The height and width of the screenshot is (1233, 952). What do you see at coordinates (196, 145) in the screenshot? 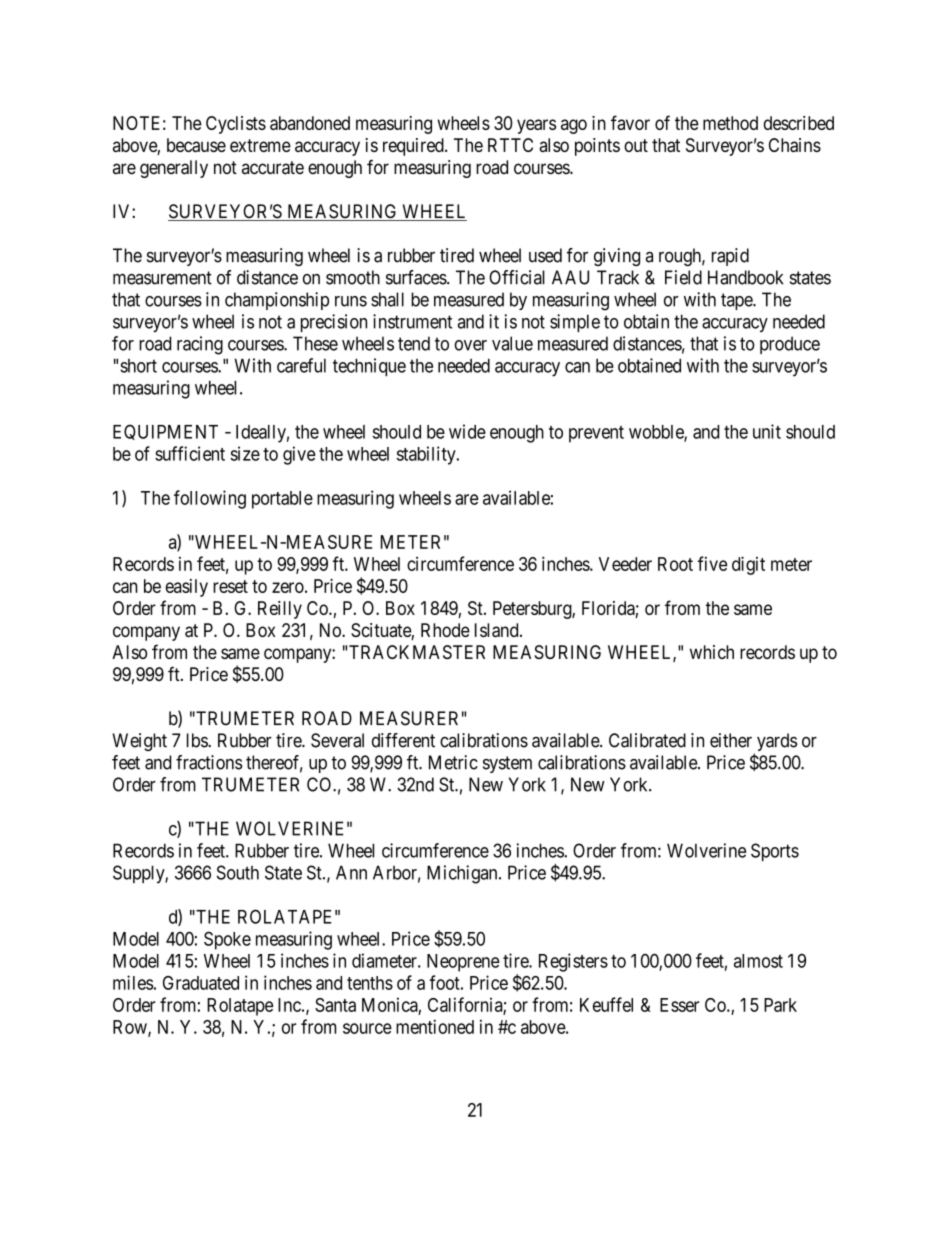
I see `because` at bounding box center [196, 145].
